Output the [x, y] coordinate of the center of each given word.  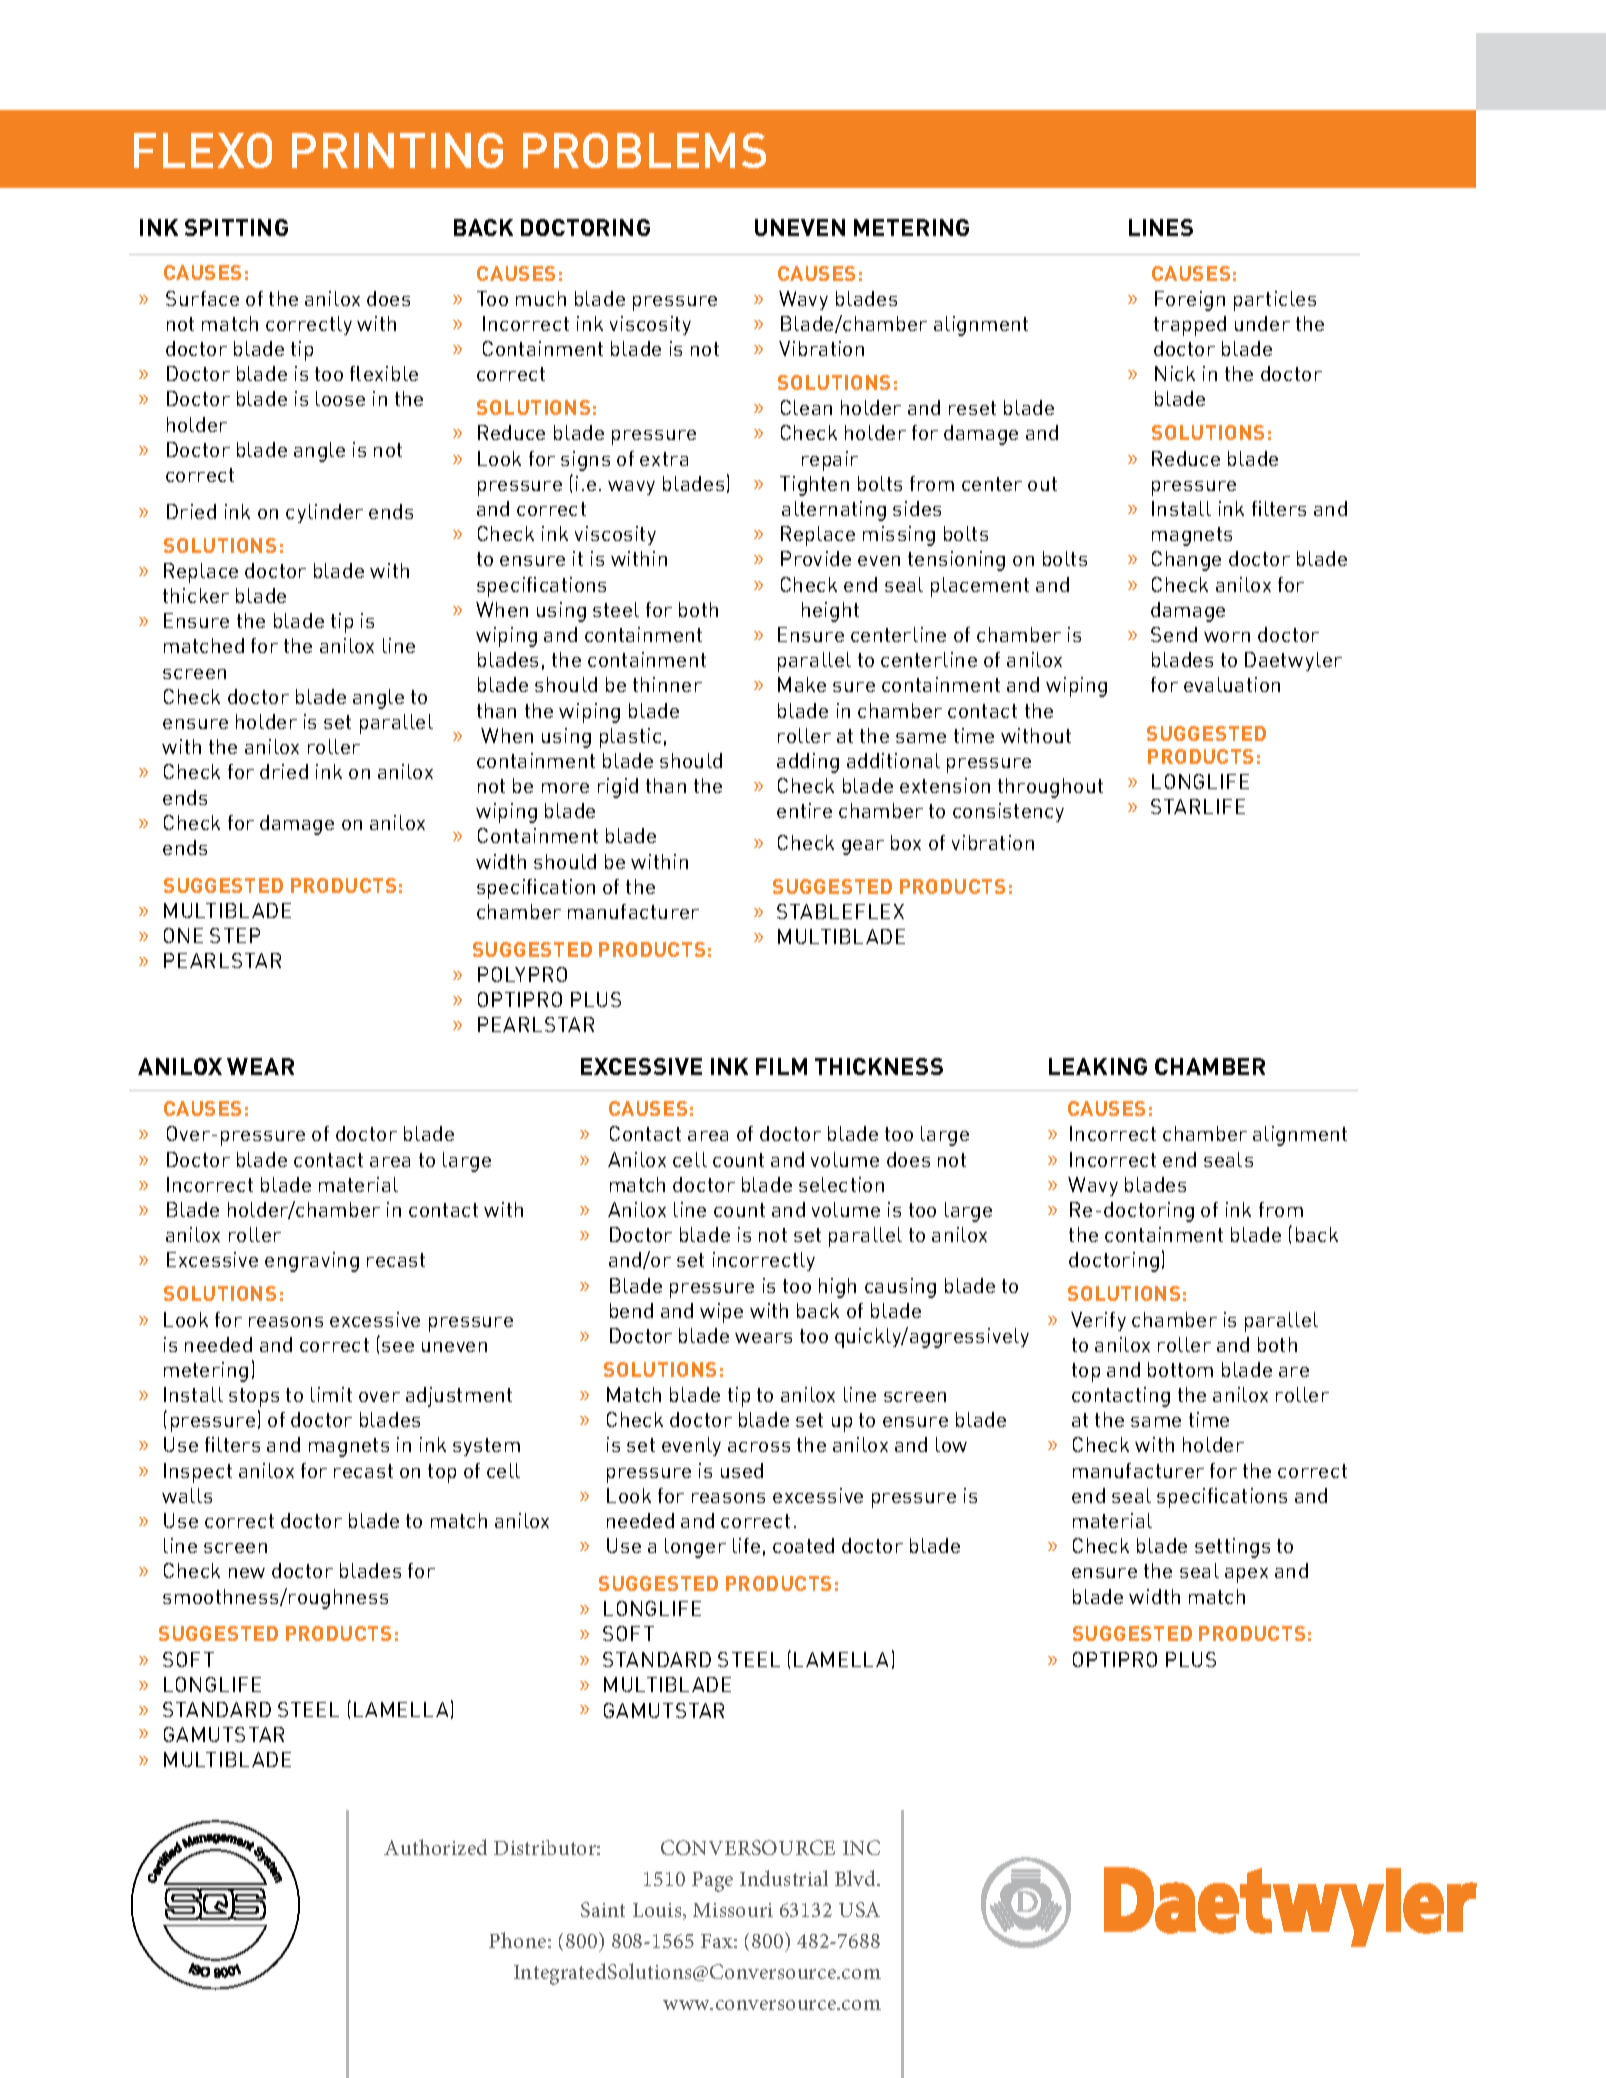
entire [804, 810]
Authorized [435, 1847]
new [247, 1573]
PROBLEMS [644, 150]
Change [1186, 561]
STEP [235, 935]
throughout [1050, 788]
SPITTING [236, 227]
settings [1232, 1548]
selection [841, 1184]
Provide [816, 558]
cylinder [324, 513]
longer [695, 1548]
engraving [312, 1262]
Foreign [1190, 301]
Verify [1098, 1321]
